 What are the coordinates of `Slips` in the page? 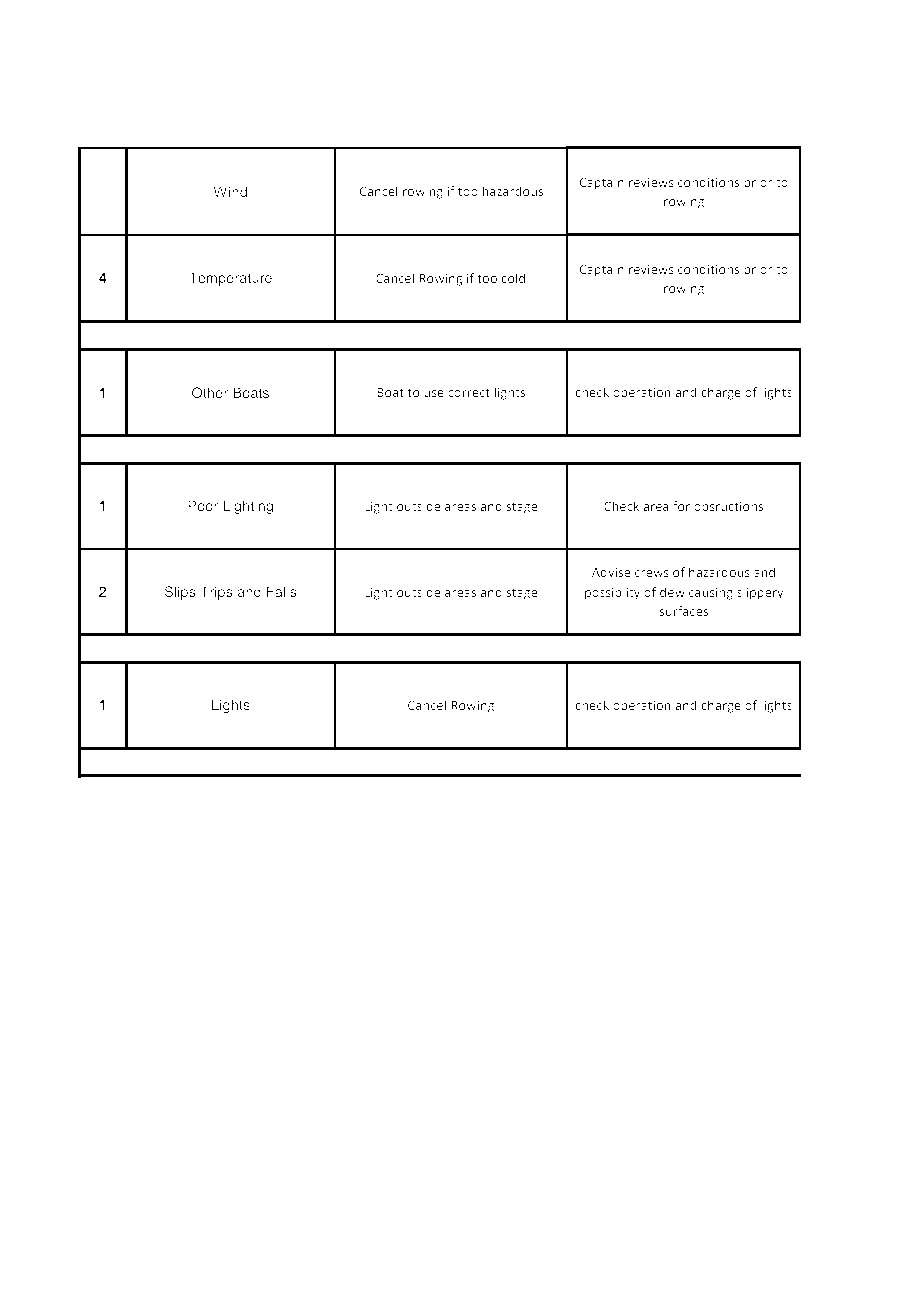 It's located at (180, 593).
